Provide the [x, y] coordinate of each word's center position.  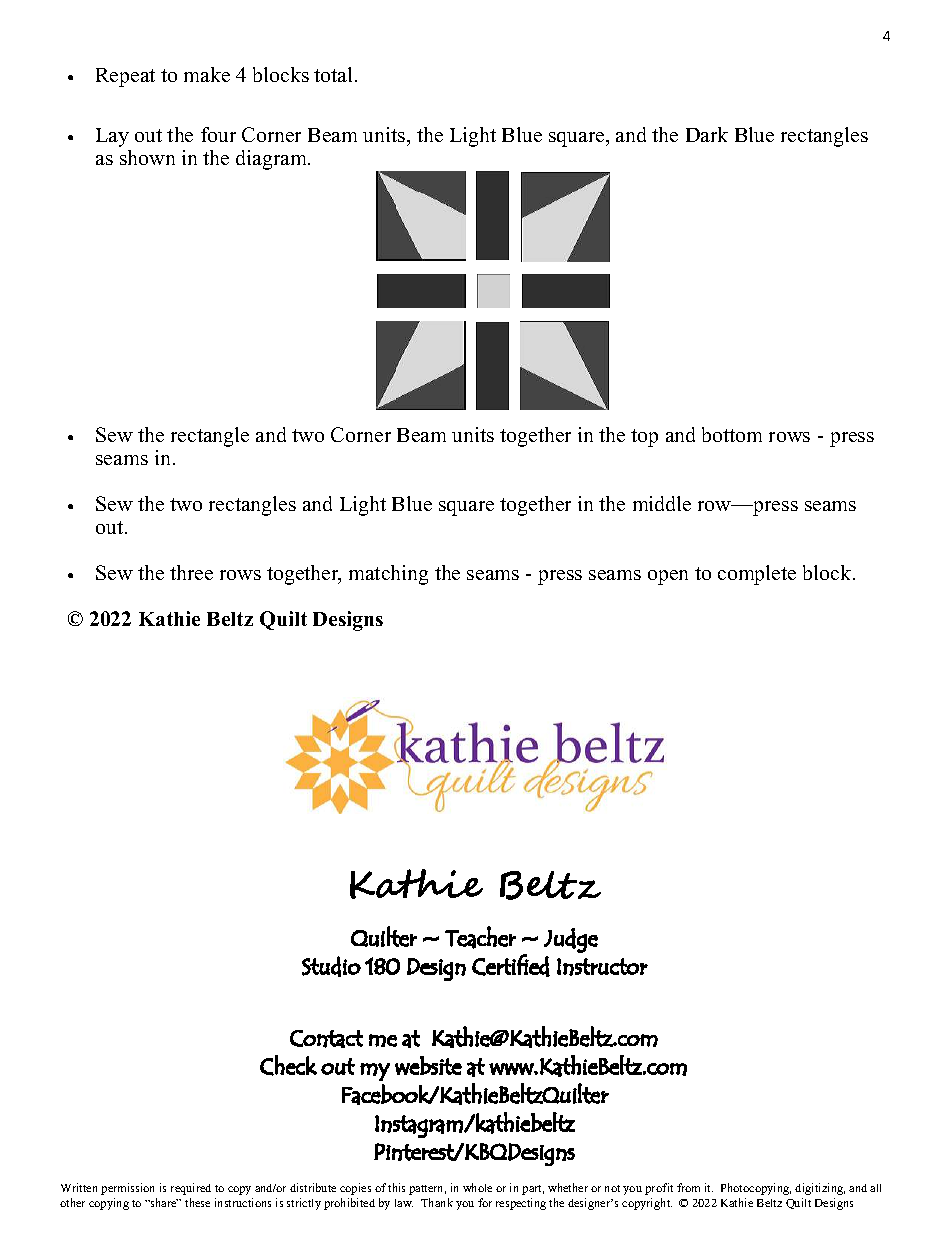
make [207, 74]
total [335, 74]
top [644, 438]
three [191, 572]
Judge [571, 940]
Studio [331, 966]
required [191, 1189]
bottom [732, 434]
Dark [707, 134]
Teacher [480, 937]
